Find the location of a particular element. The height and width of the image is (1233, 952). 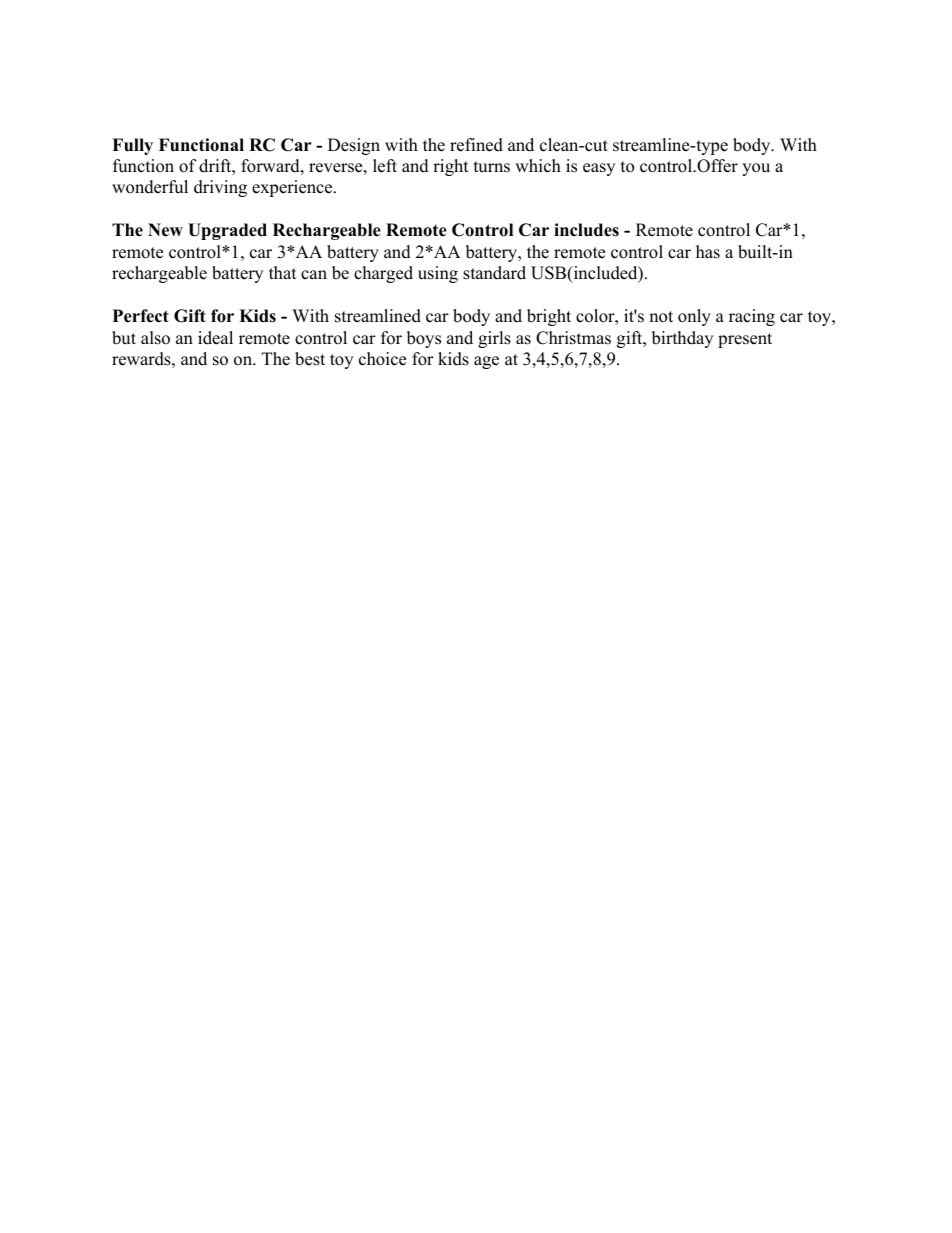

Fully is located at coordinates (132, 146).
